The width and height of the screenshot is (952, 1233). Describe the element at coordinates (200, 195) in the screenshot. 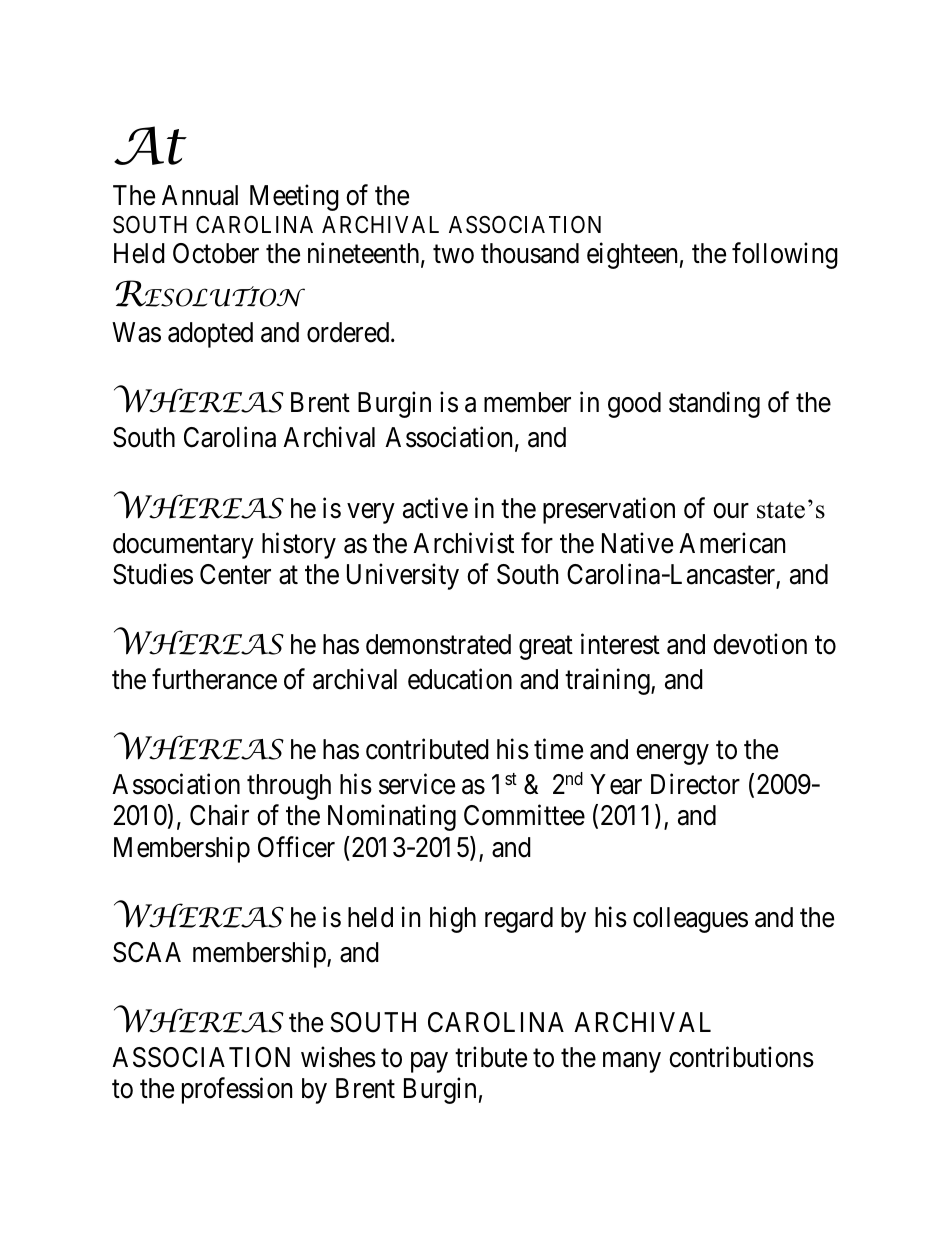

I see `Annual` at that location.
